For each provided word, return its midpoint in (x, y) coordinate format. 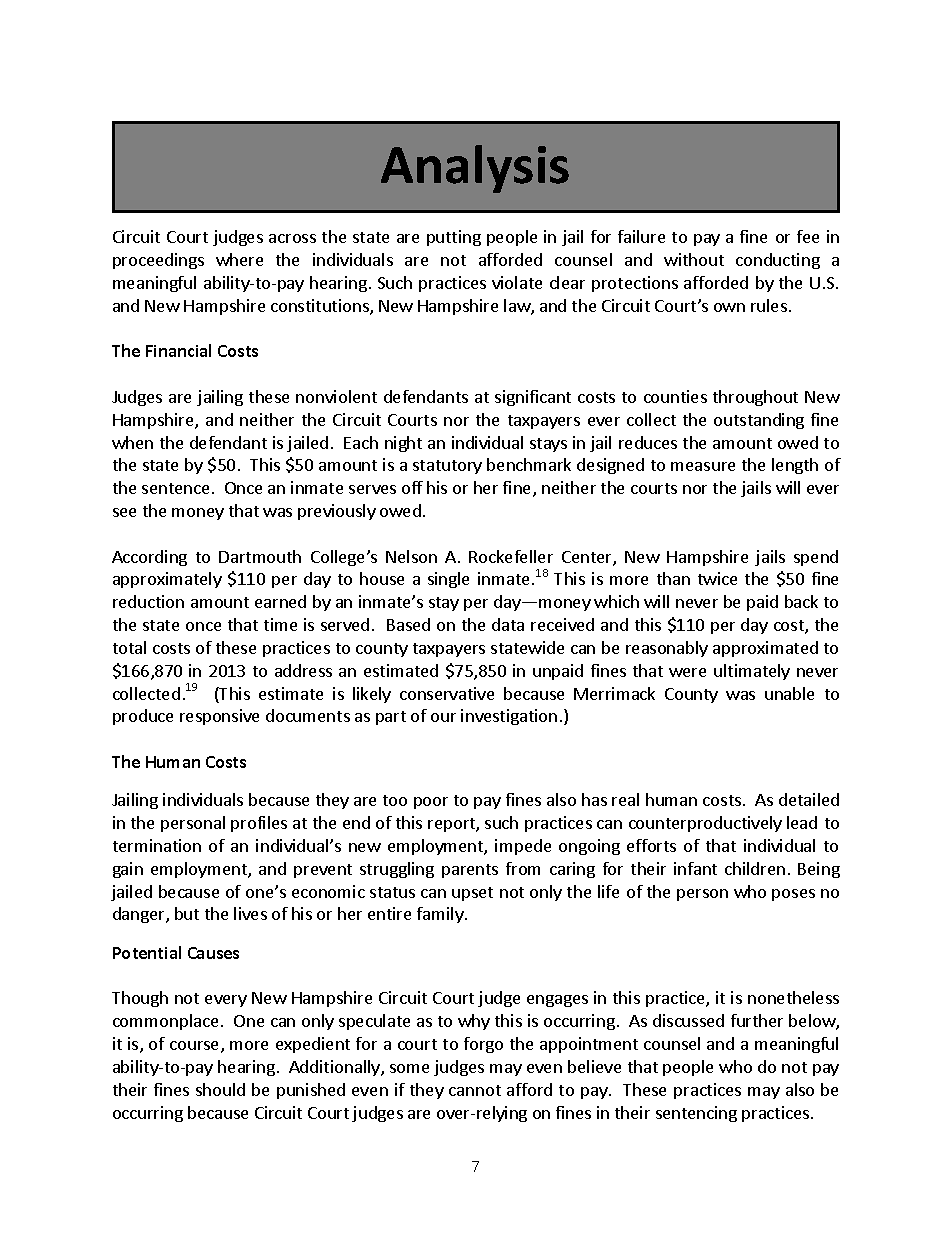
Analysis (475, 169)
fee (808, 236)
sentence (175, 488)
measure (703, 466)
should (220, 1089)
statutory (447, 467)
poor (431, 803)
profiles (259, 824)
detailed (809, 799)
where (239, 259)
